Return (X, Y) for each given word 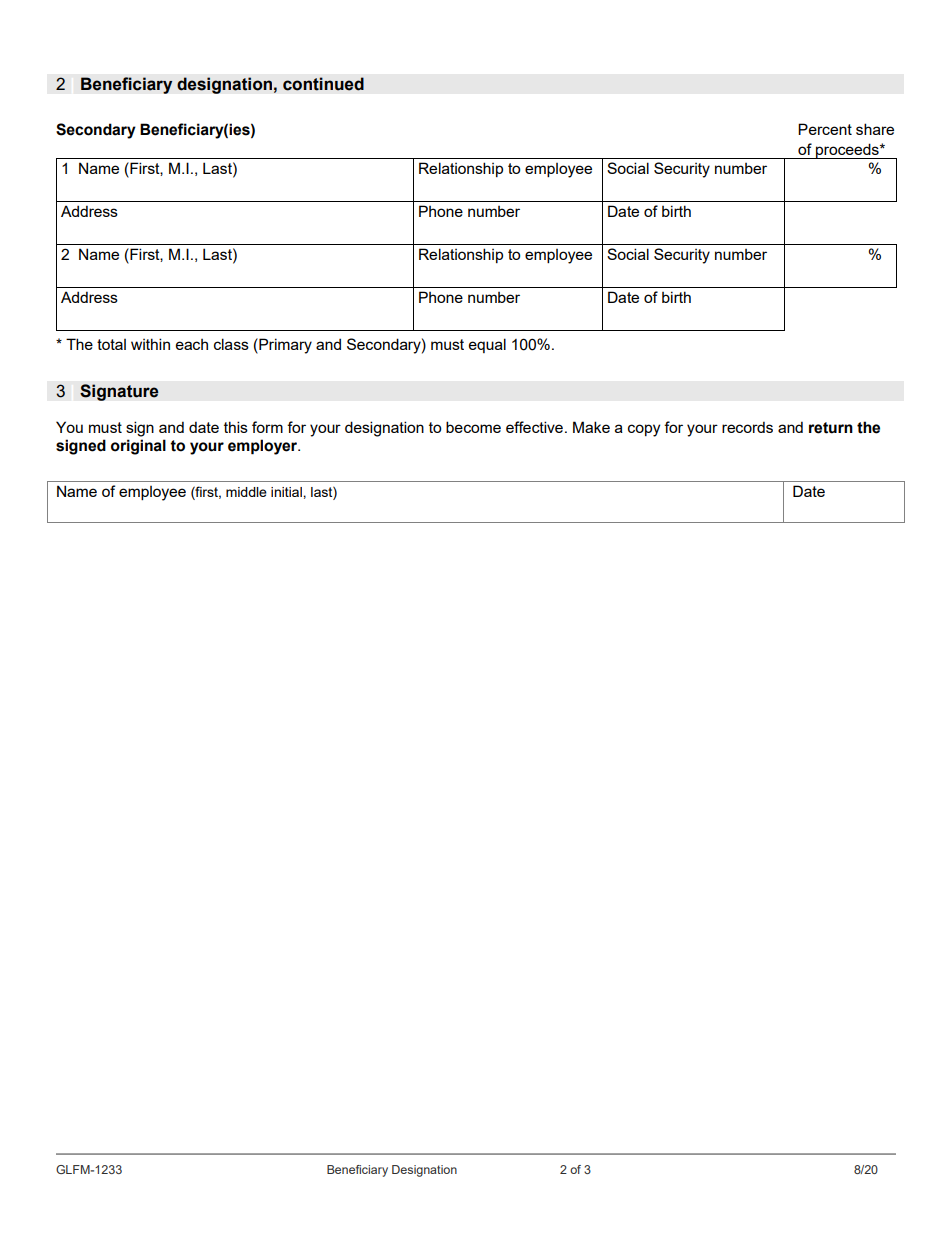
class (231, 344)
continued (323, 84)
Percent (825, 129)
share (875, 129)
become (473, 427)
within (150, 344)
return (831, 428)
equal (487, 345)
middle (246, 492)
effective (534, 427)
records (747, 427)
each (192, 344)
